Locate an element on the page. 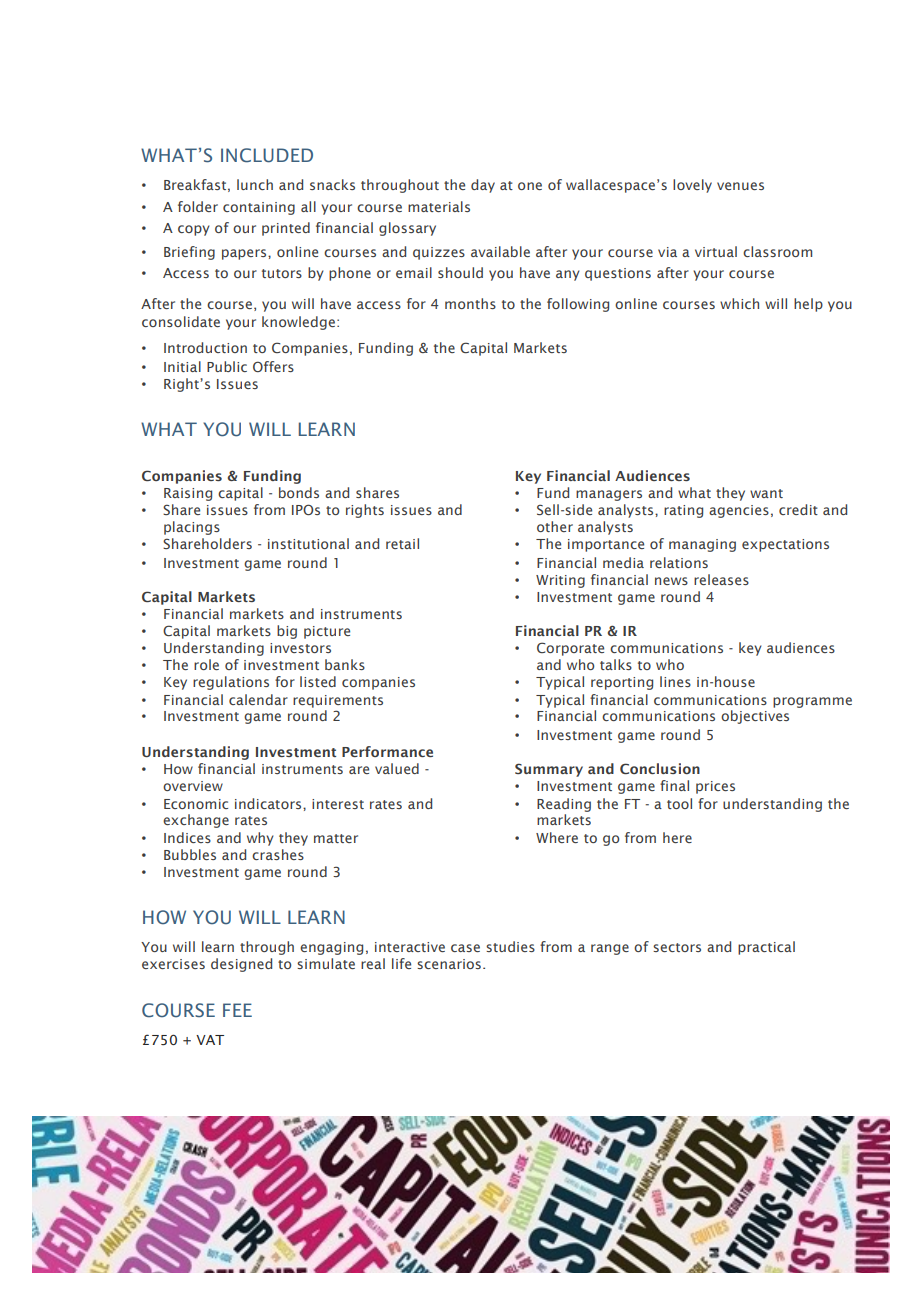 Image resolution: width=924 pixels, height=1308 pixels. big is located at coordinates (287, 632).
